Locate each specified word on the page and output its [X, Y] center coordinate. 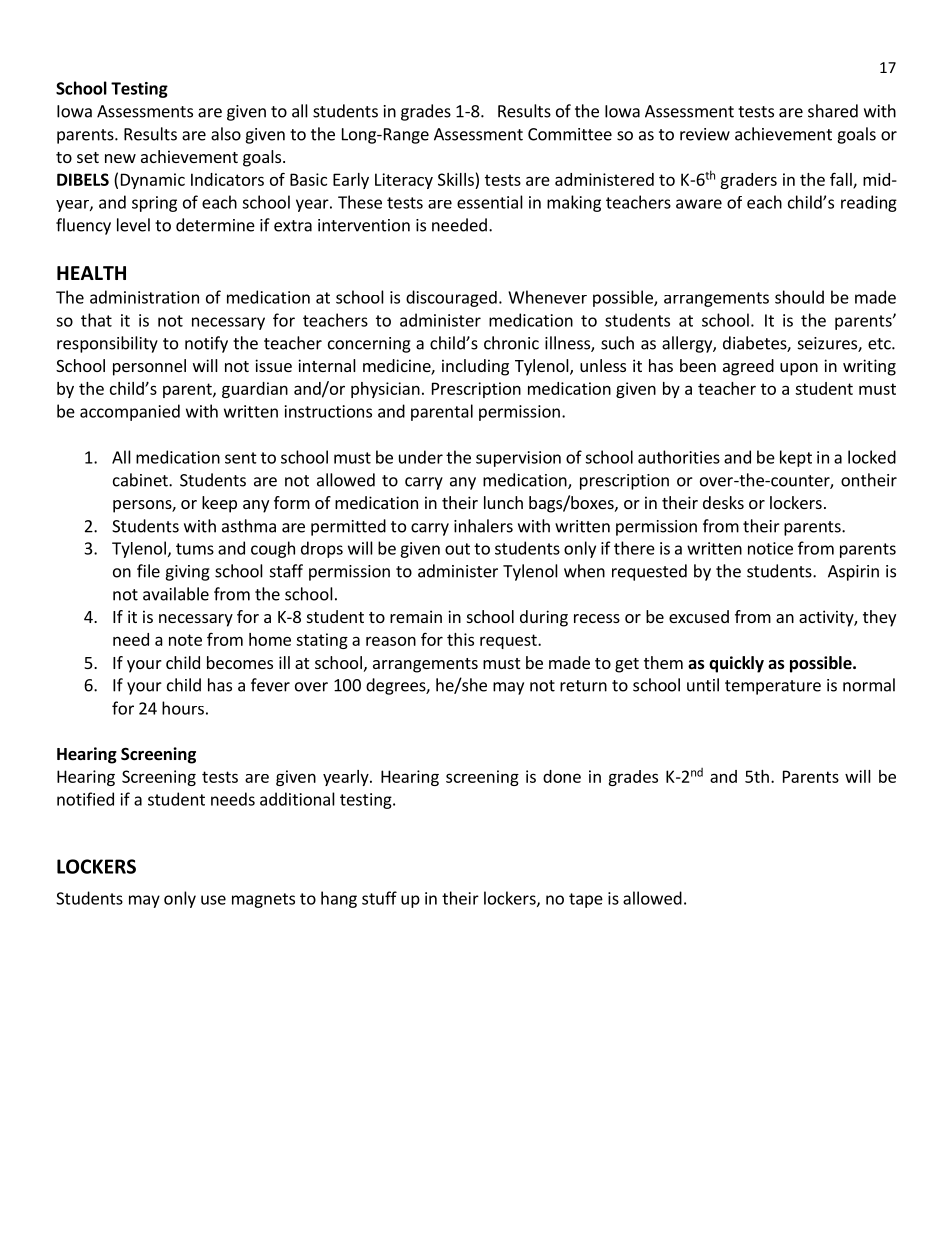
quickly [736, 664]
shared [833, 111]
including [475, 367]
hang [339, 899]
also [226, 134]
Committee [570, 134]
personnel [149, 367]
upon [799, 369]
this [460, 639]
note [185, 640]
